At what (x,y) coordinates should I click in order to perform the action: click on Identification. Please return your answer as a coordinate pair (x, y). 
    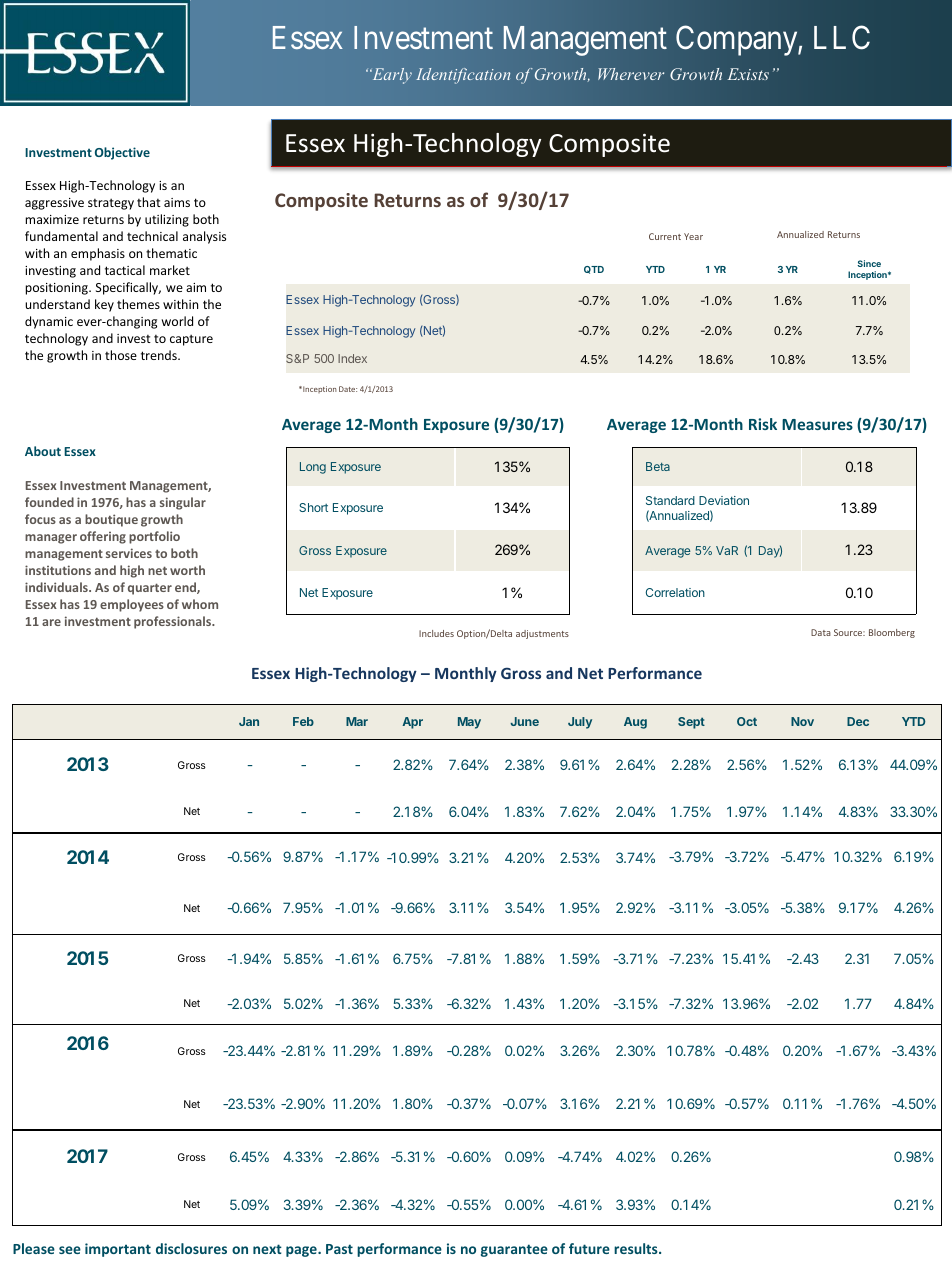
    Looking at the image, I should click on (463, 76).
